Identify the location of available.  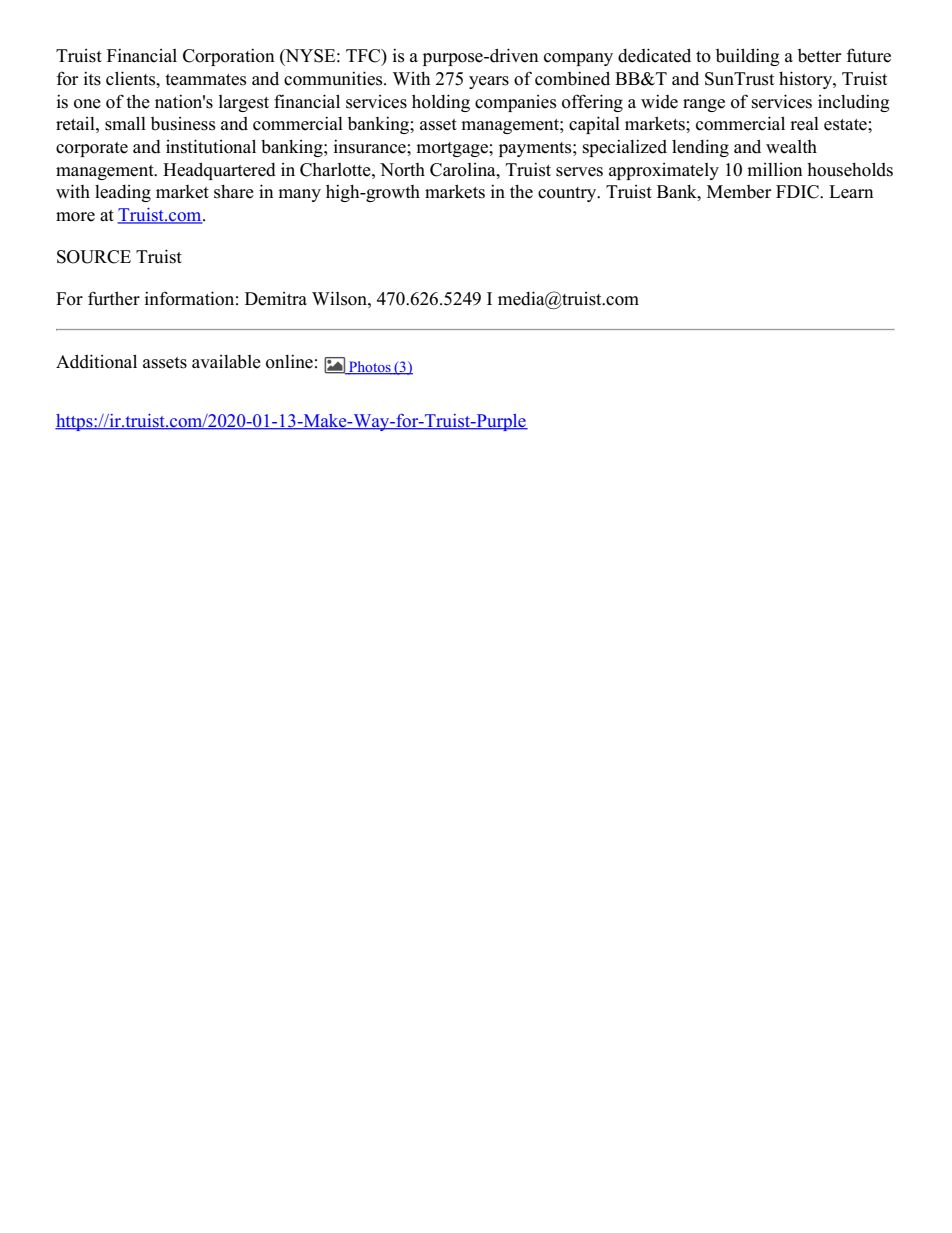
(226, 362).
